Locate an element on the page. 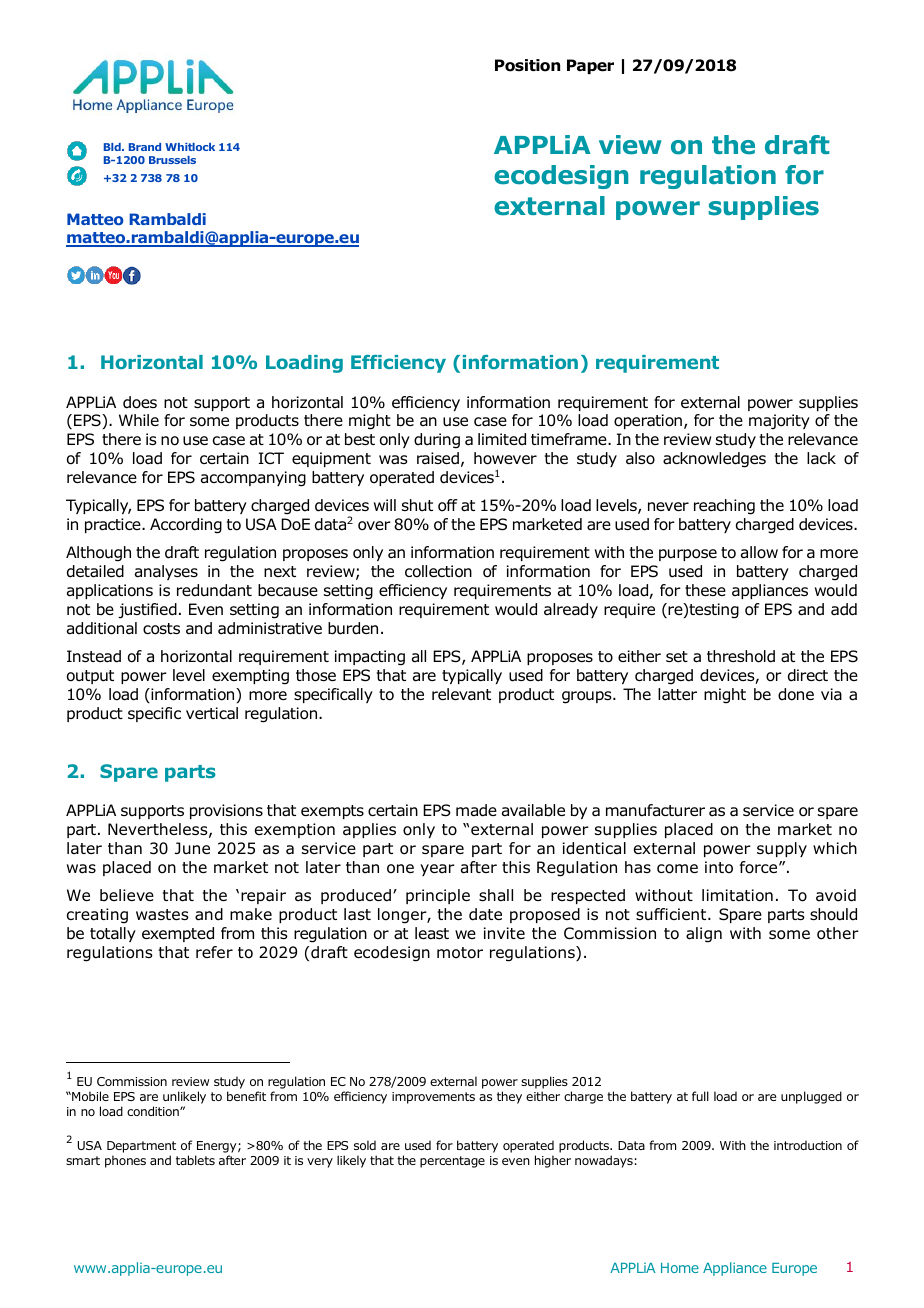 The height and width of the page is (1308, 924). relevant is located at coordinates (461, 694).
